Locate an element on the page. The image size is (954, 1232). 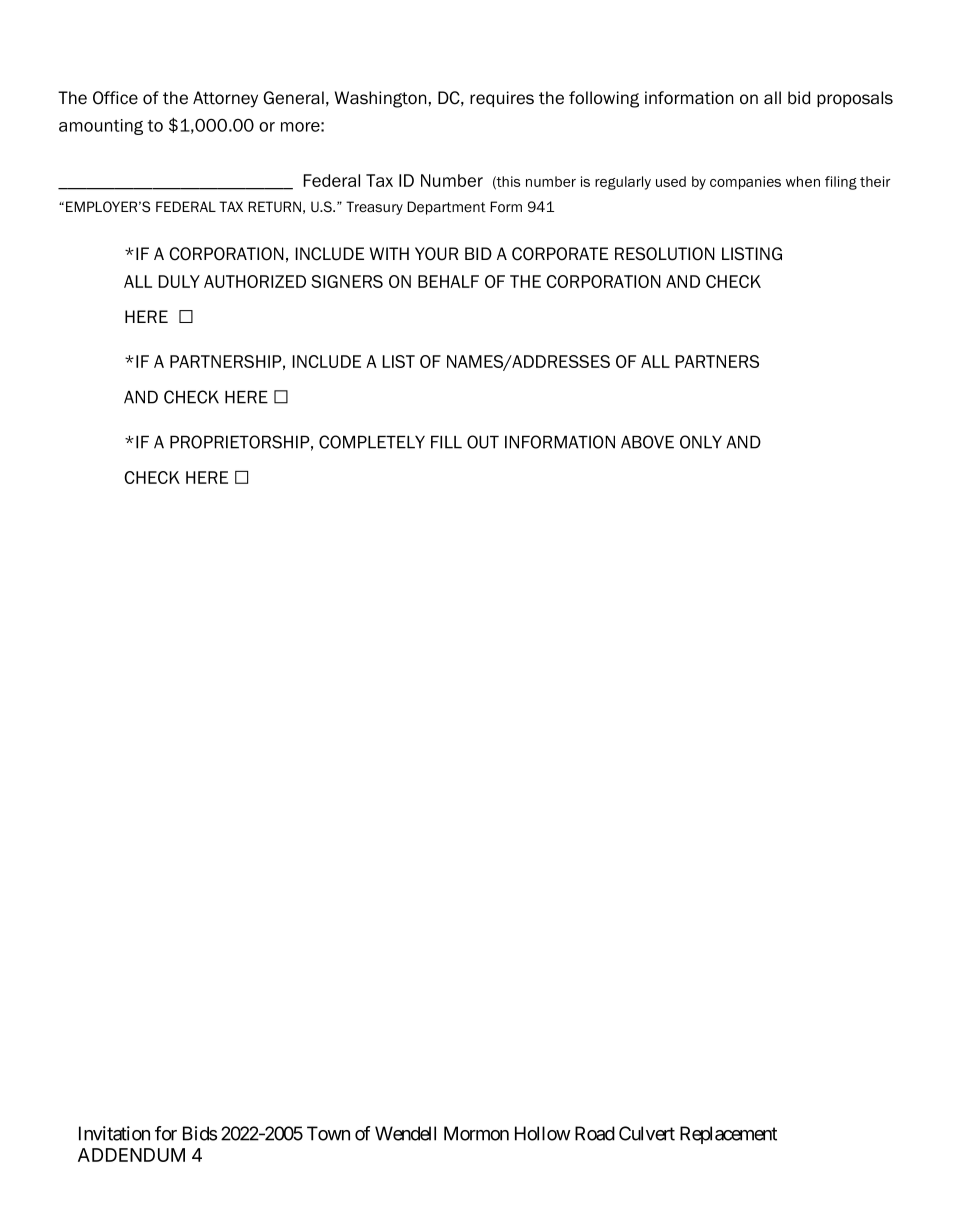
when is located at coordinates (803, 181).
